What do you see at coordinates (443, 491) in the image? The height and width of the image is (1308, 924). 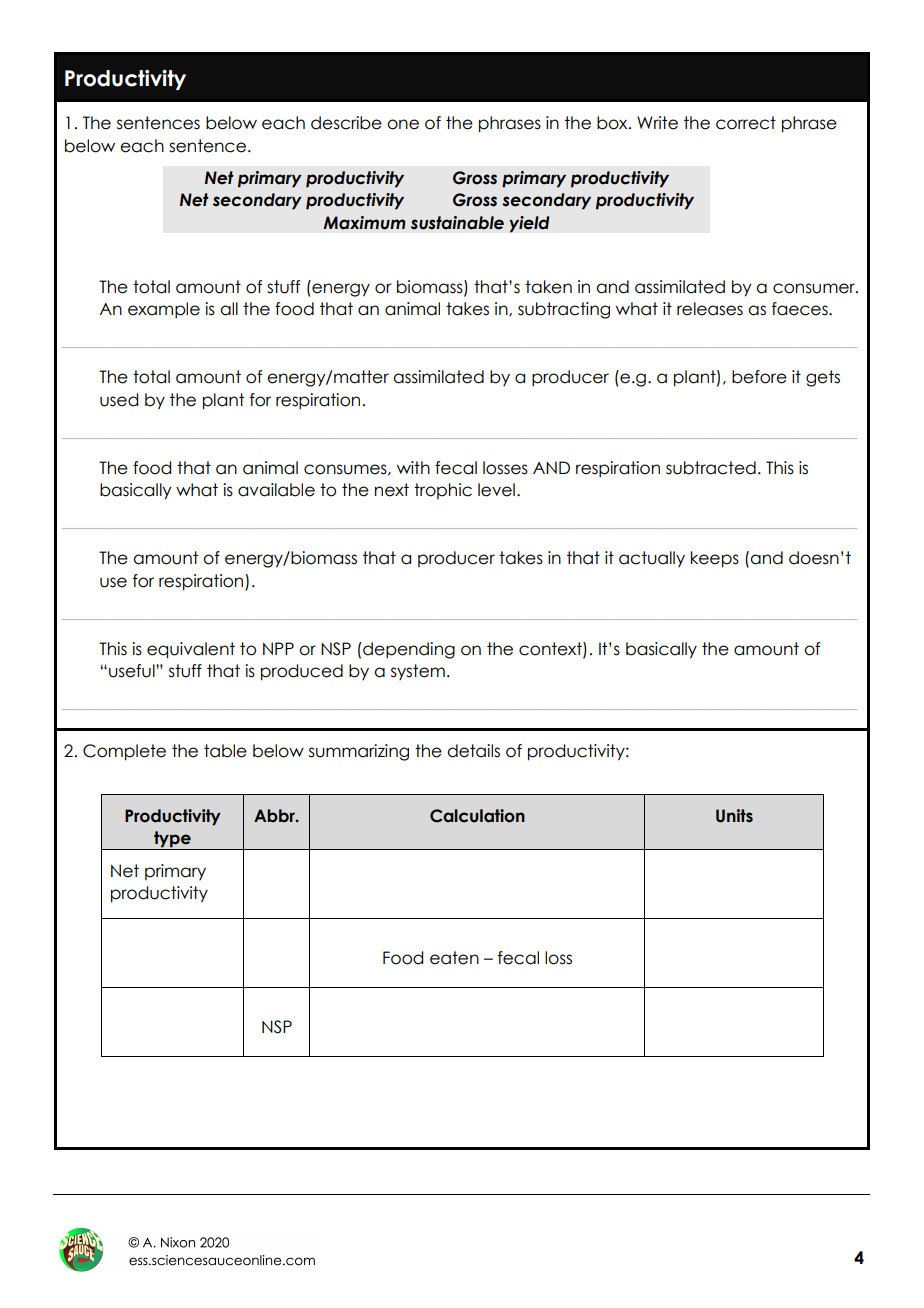 I see `trophic` at bounding box center [443, 491].
